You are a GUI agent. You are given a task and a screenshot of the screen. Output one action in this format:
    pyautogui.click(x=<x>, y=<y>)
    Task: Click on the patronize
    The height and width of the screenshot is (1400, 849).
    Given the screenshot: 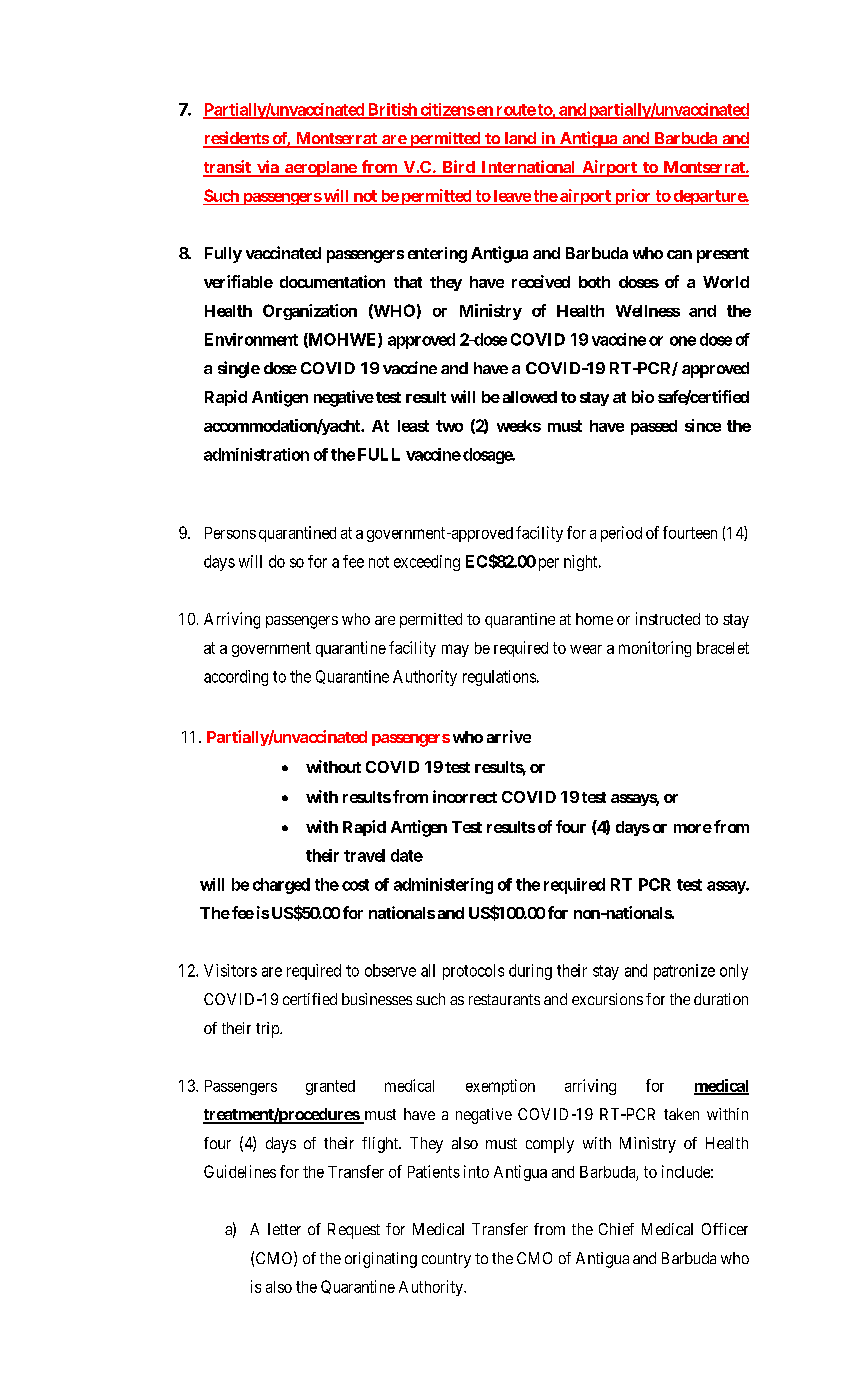 What is the action you would take?
    pyautogui.click(x=684, y=972)
